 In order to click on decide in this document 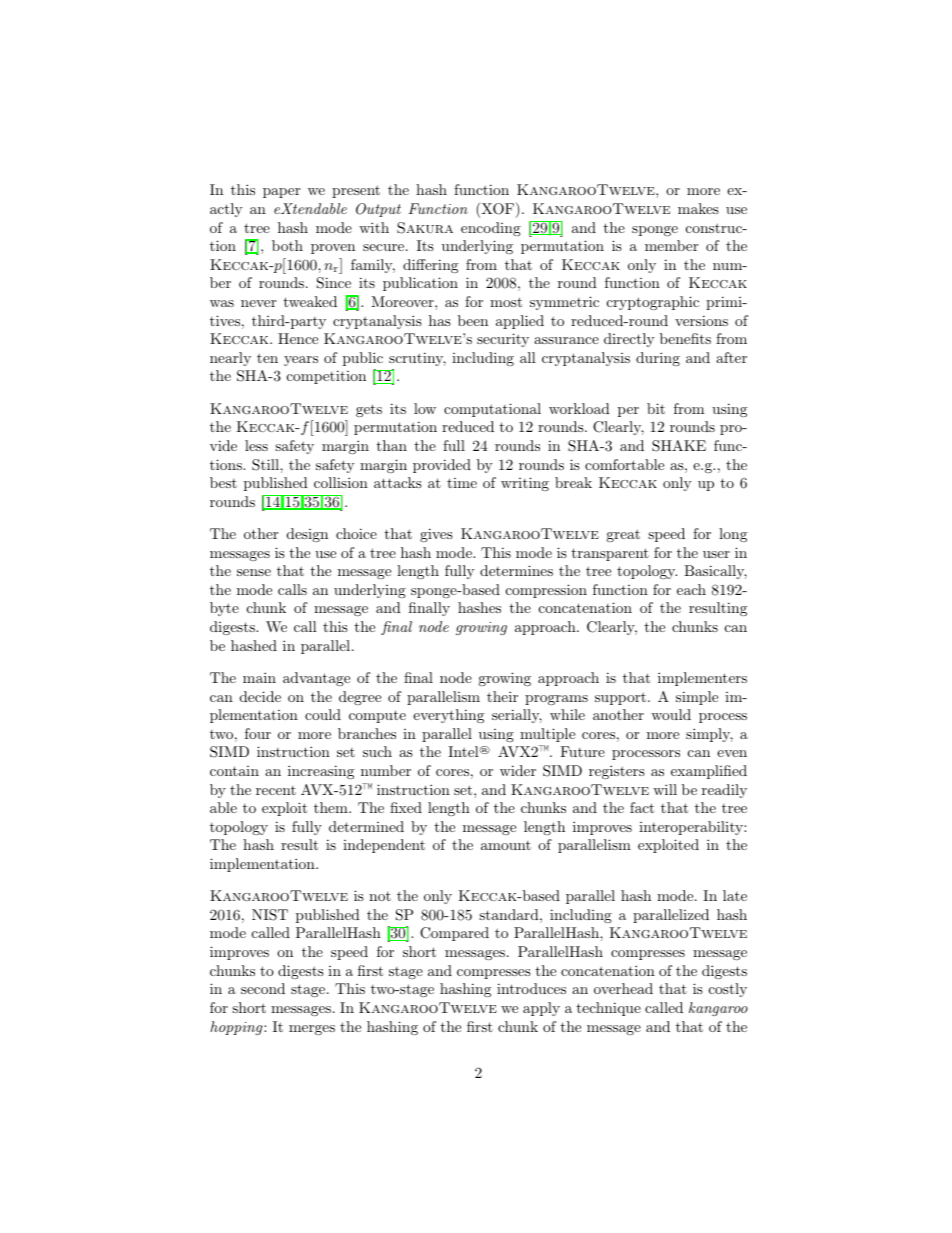, I will do `click(260, 696)`.
